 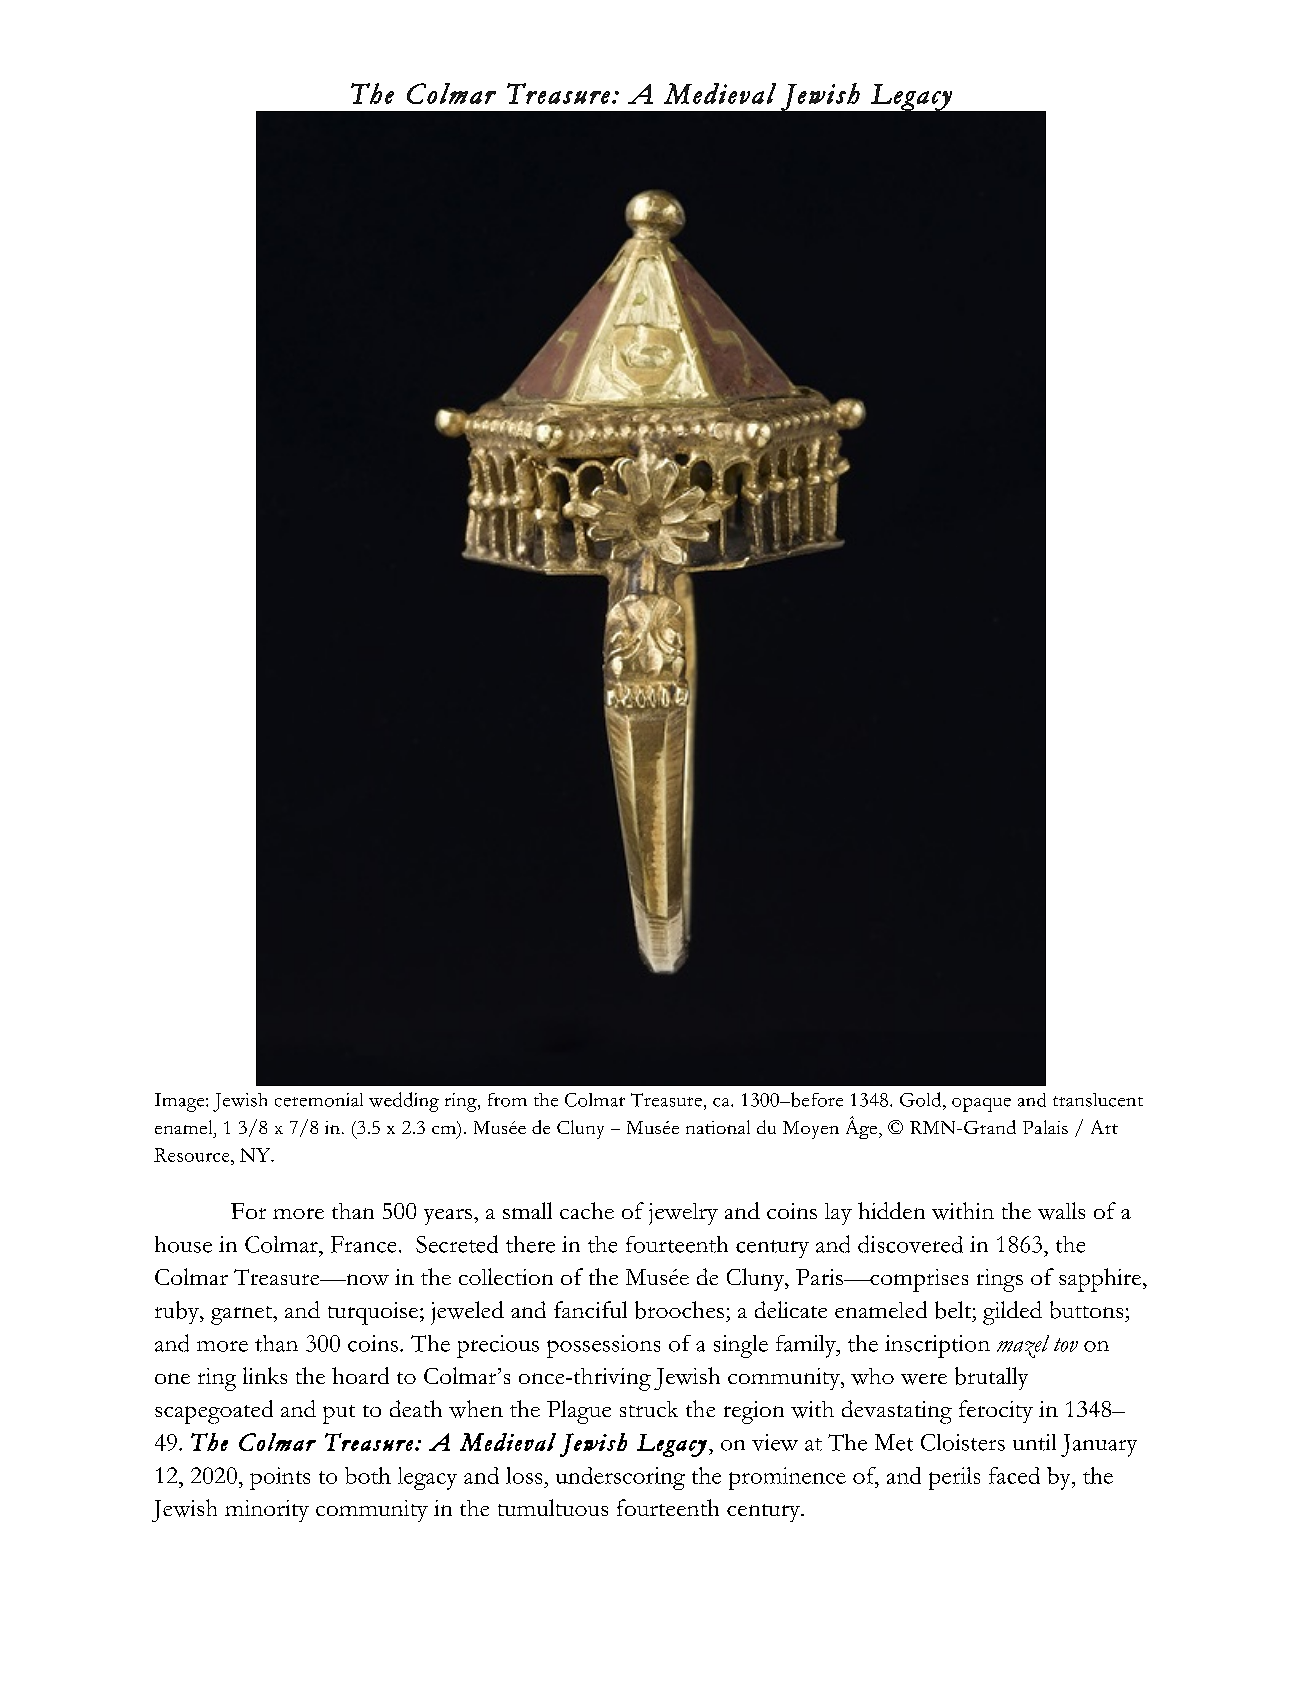 What do you see at coordinates (718, 1127) in the image?
I see `national` at bounding box center [718, 1127].
